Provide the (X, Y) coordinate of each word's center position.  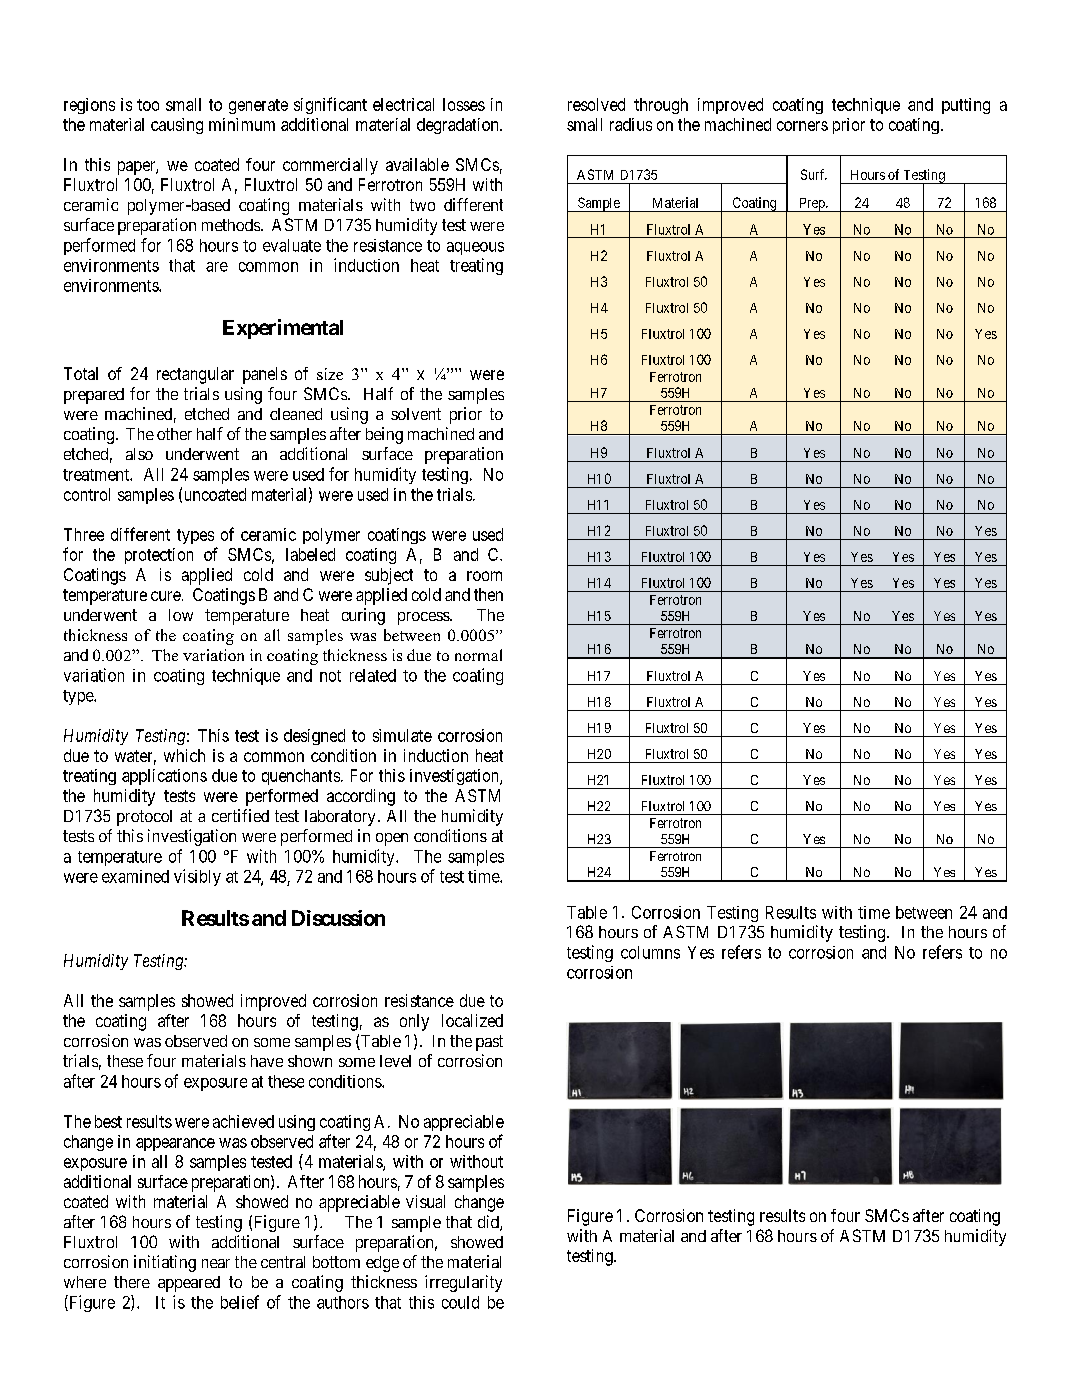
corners (802, 126)
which (184, 755)
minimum (242, 124)
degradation (459, 126)
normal (478, 655)
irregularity (463, 1283)
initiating (165, 1263)
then (488, 594)
